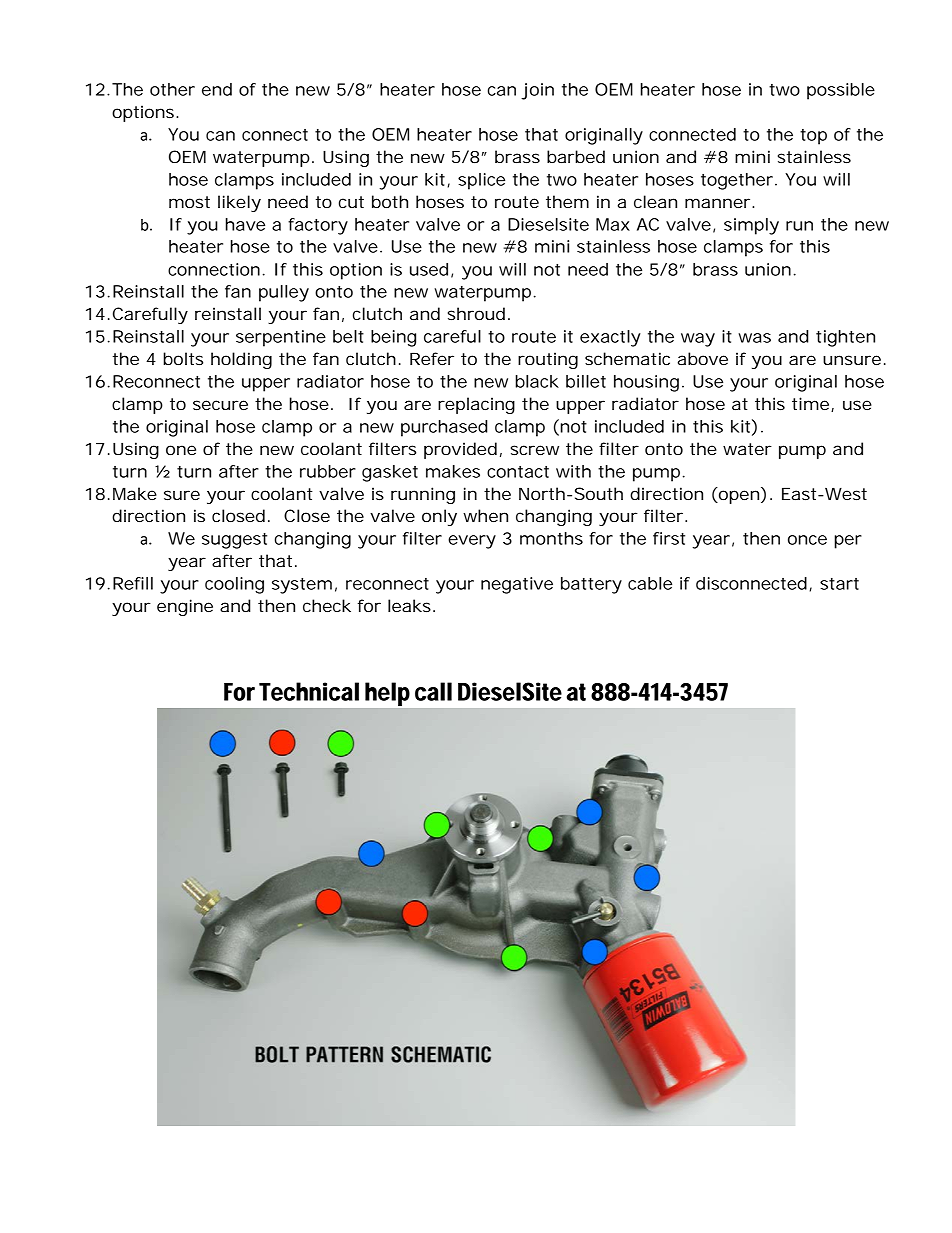 The height and width of the image is (1233, 952). Describe the element at coordinates (813, 137) in the image. I see `top` at that location.
